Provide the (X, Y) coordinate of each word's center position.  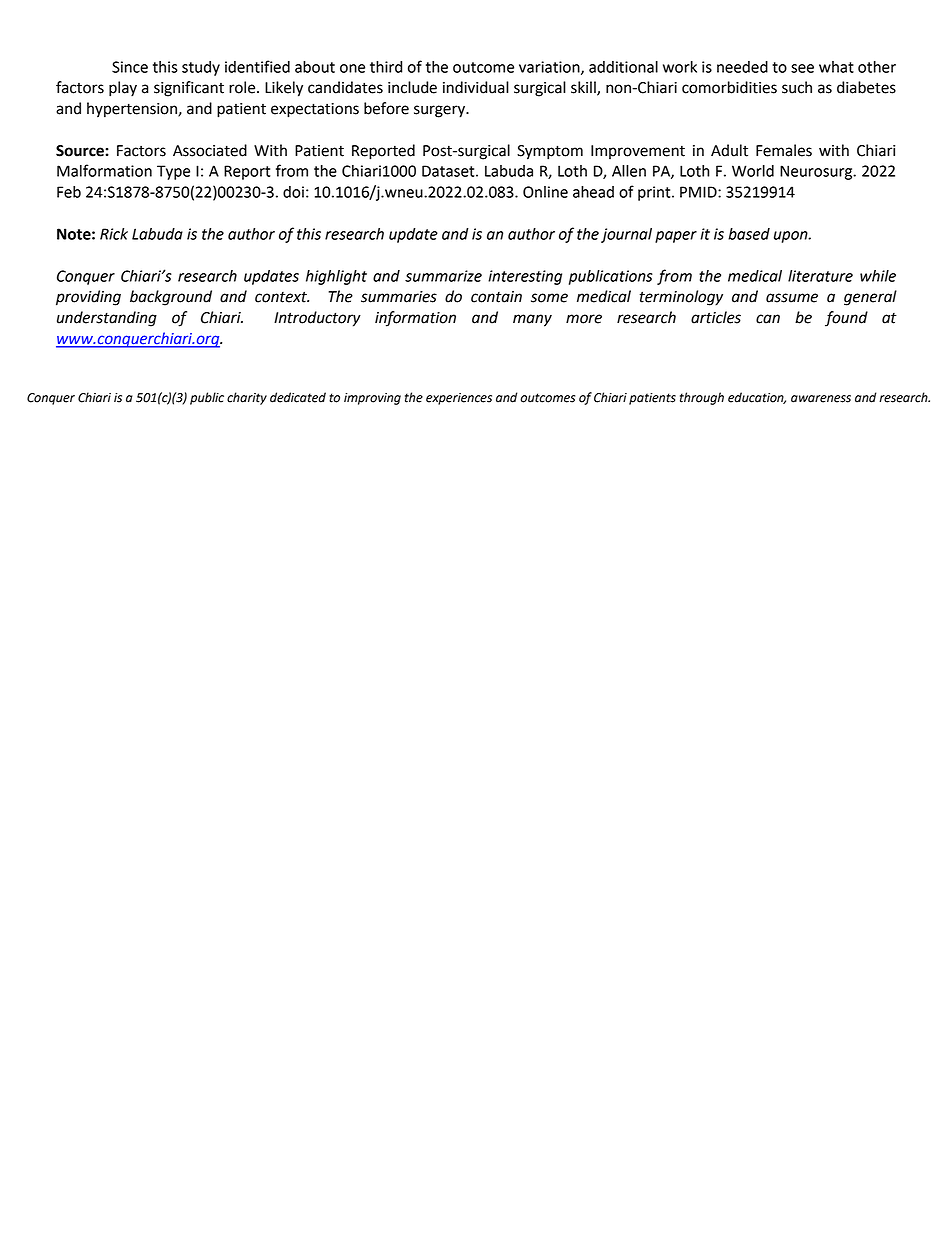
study (201, 68)
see (802, 68)
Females (784, 150)
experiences (459, 399)
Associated (210, 150)
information (415, 319)
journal (626, 235)
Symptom (550, 152)
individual (476, 87)
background (171, 298)
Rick (114, 234)
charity (247, 398)
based (749, 234)
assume (792, 298)
